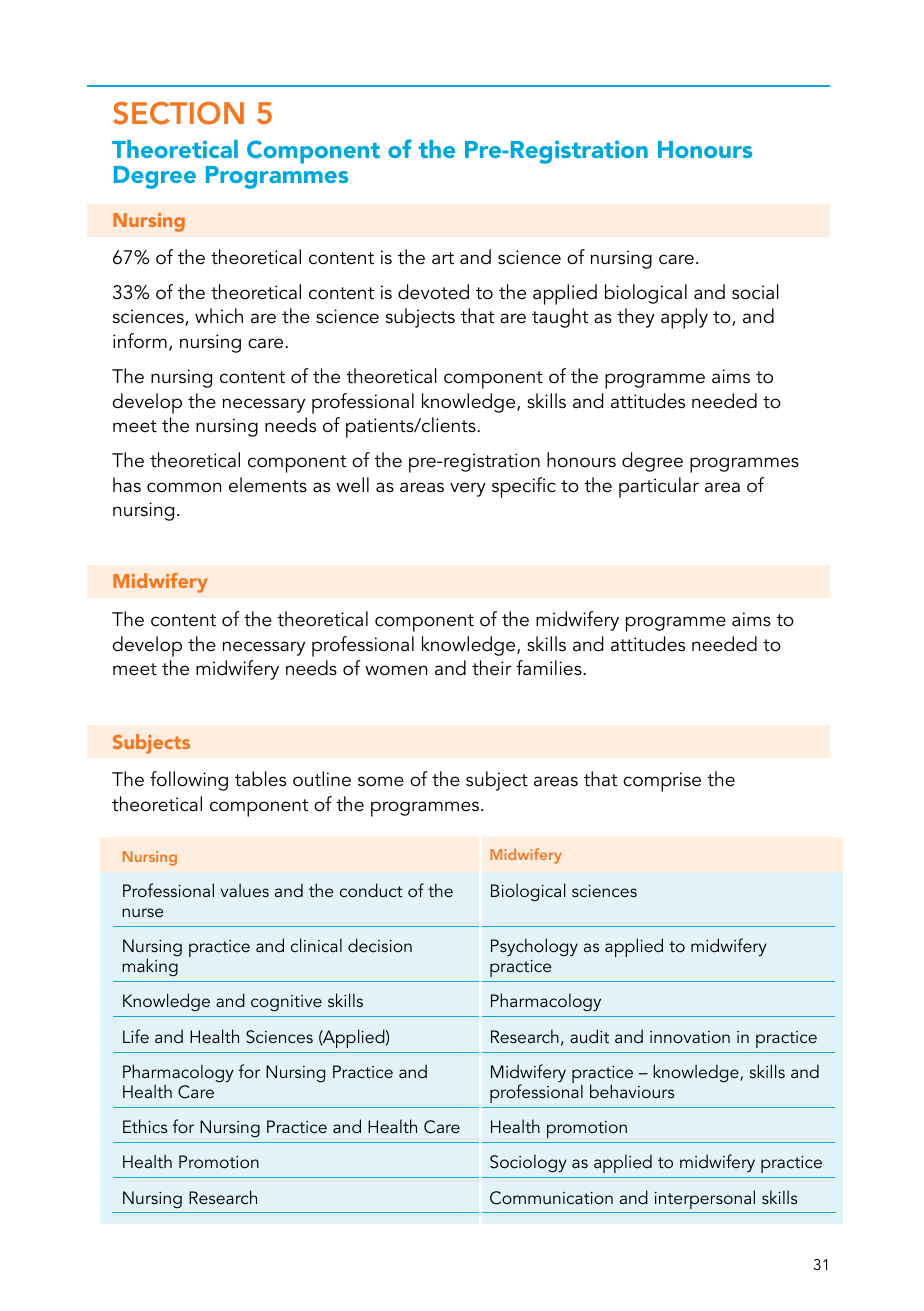  Describe the element at coordinates (659, 487) in the screenshot. I see `particular` at that location.
